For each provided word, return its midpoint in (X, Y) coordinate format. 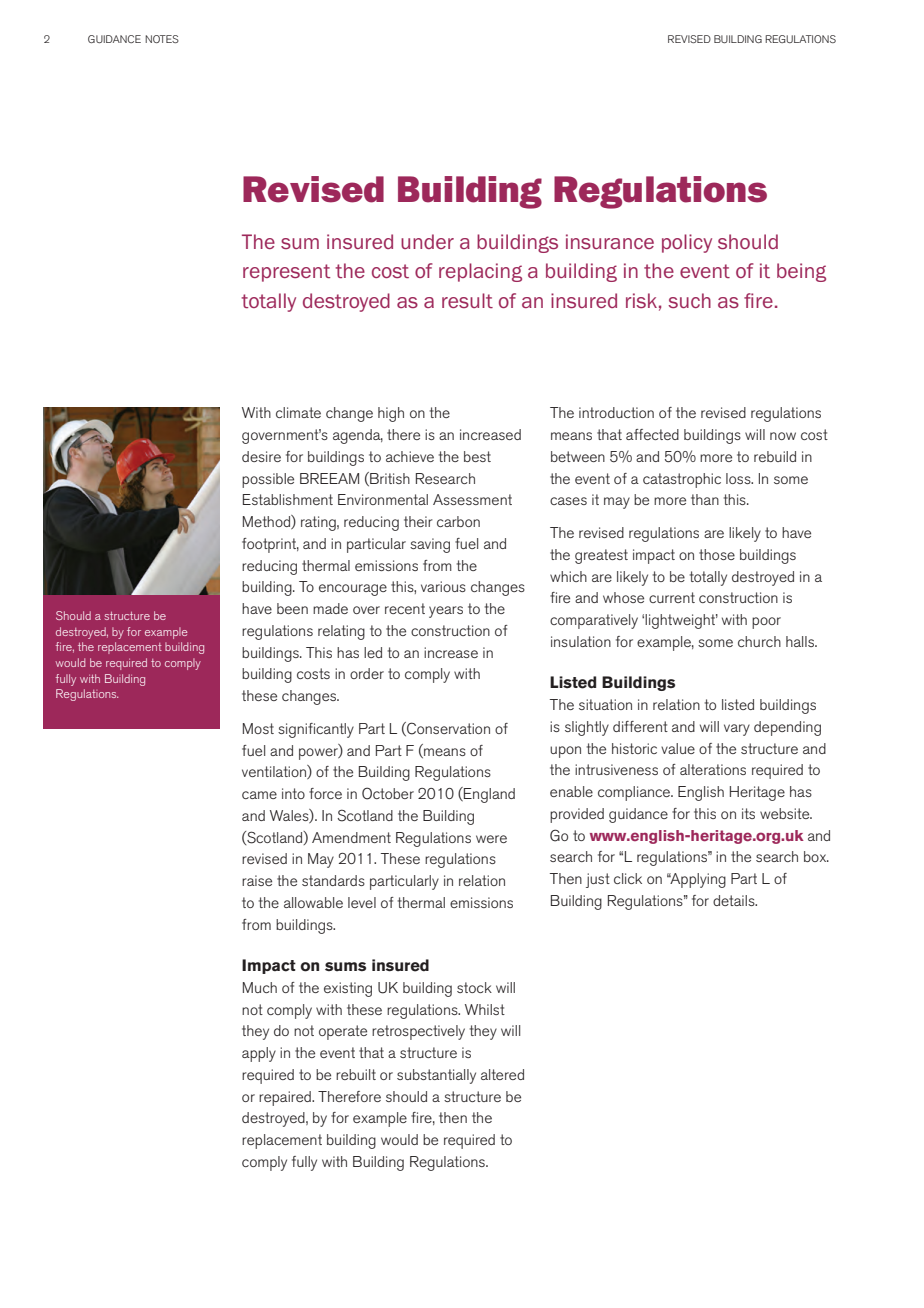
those (717, 554)
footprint (270, 545)
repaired (286, 1098)
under (427, 241)
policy (687, 243)
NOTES (162, 39)
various (443, 586)
